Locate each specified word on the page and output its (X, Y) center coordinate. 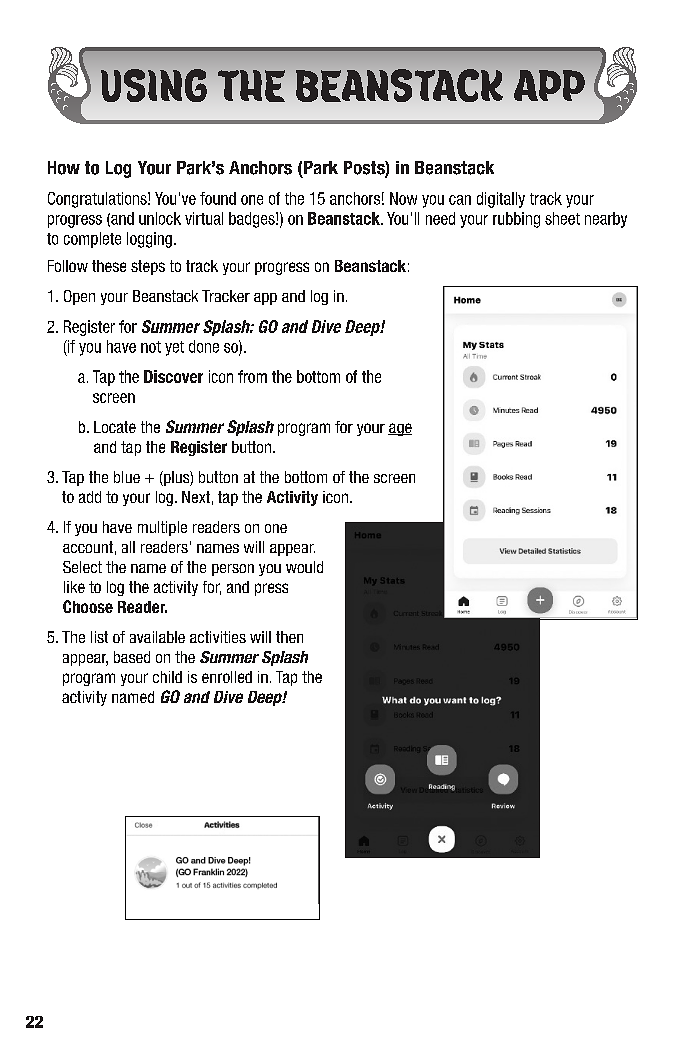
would (304, 567)
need (440, 218)
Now (403, 198)
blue (127, 477)
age (400, 429)
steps (148, 267)
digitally (501, 200)
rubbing (516, 220)
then (289, 637)
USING (154, 85)
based (132, 657)
